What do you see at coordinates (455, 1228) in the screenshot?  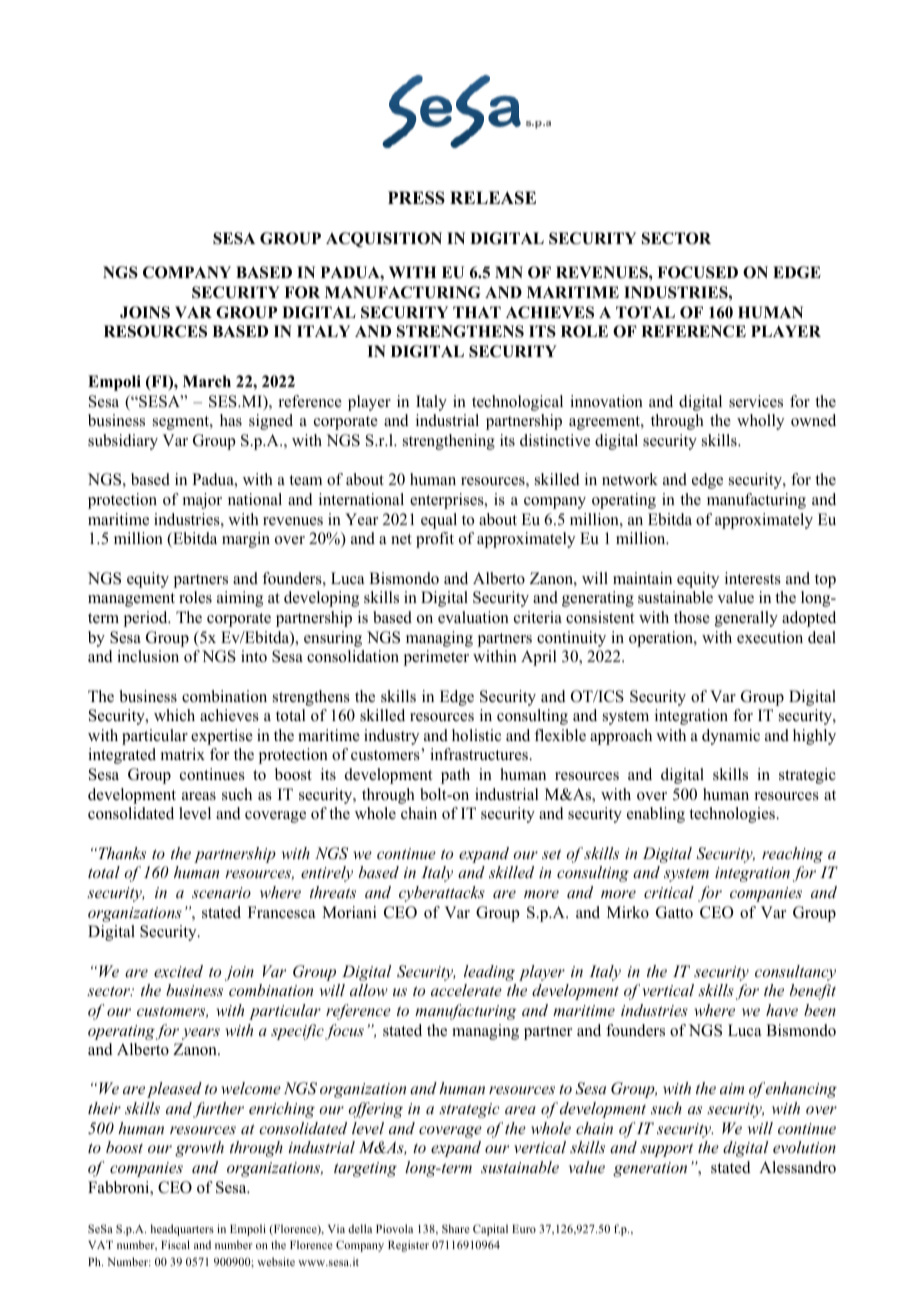 I see `Share` at bounding box center [455, 1228].
